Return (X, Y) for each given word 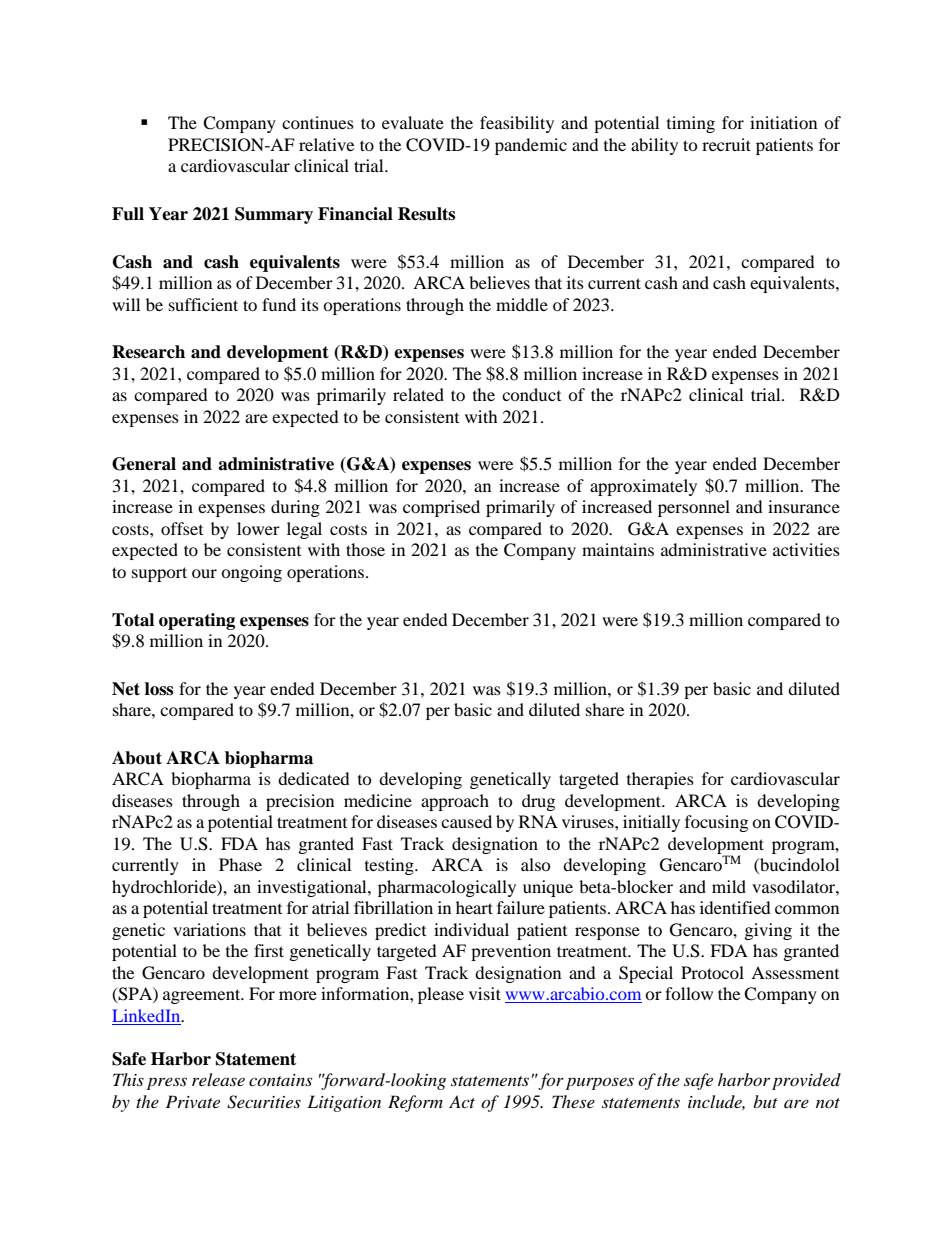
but (765, 1101)
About (137, 758)
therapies (660, 780)
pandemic (531, 146)
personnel (694, 508)
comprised (441, 508)
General (144, 464)
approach (455, 802)
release (218, 1079)
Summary (274, 215)
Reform (415, 1103)
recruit (726, 144)
